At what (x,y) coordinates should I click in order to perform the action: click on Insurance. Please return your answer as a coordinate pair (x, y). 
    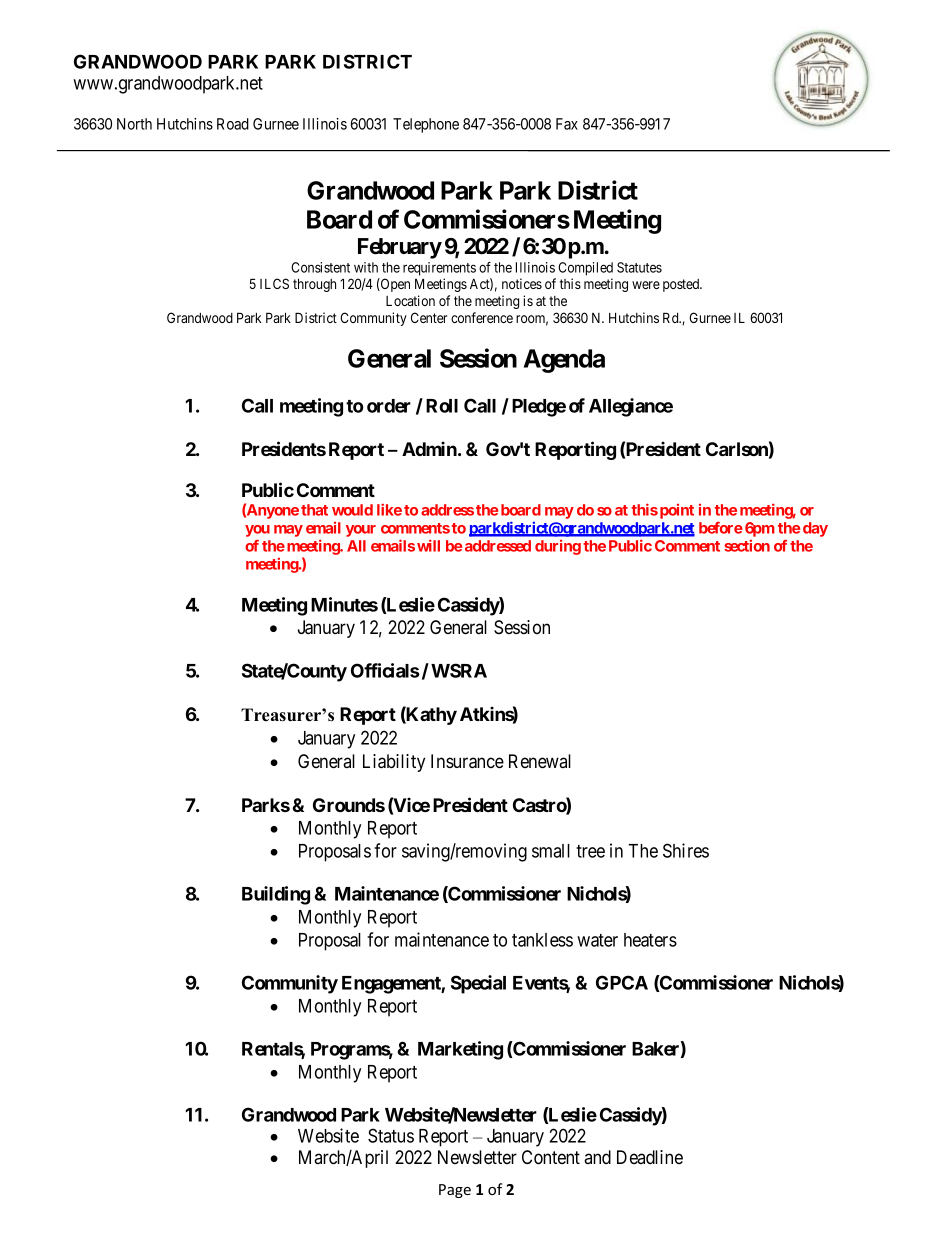
    Looking at the image, I should click on (467, 761).
